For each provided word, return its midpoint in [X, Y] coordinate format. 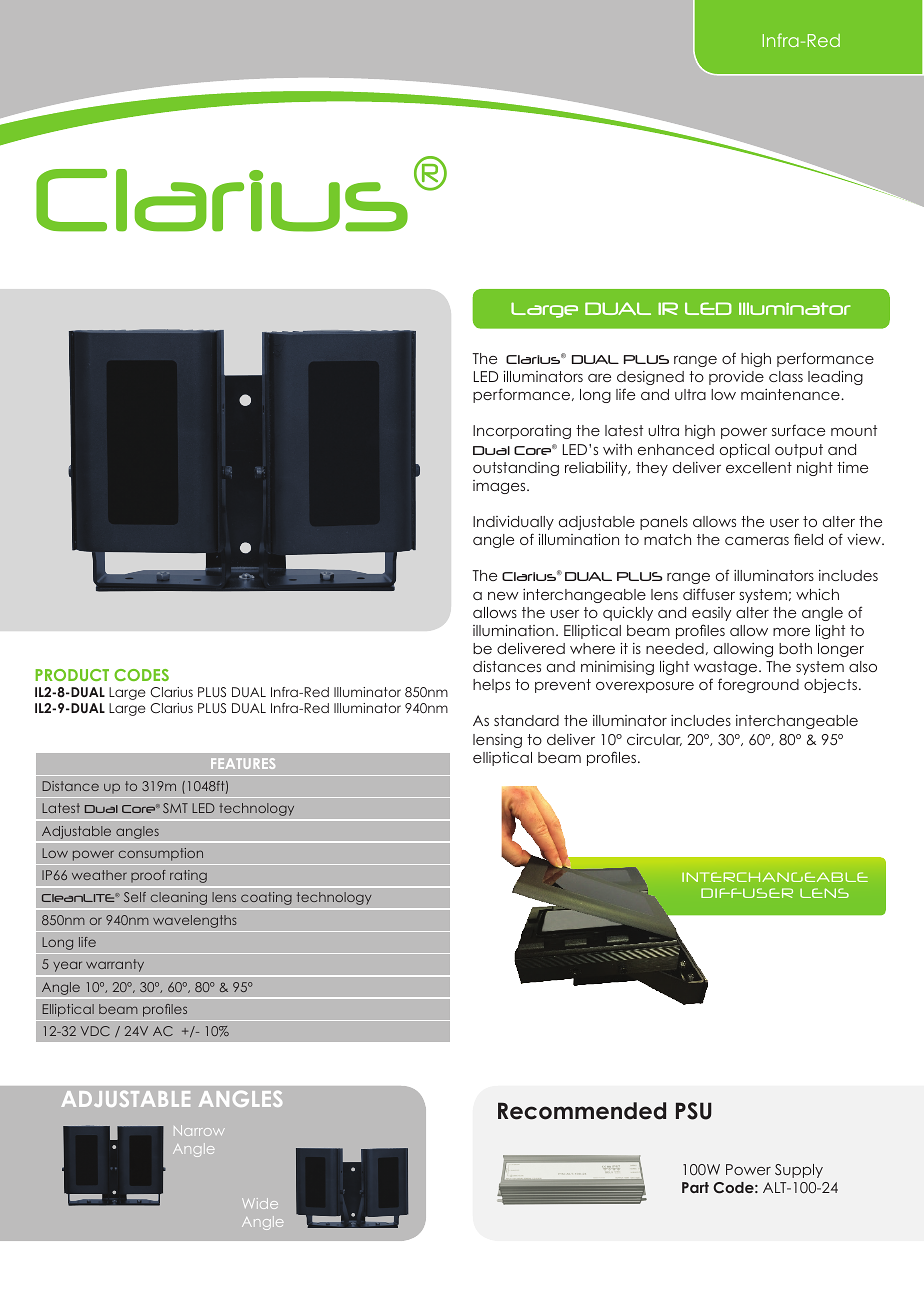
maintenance [791, 394]
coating [266, 898]
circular [654, 739]
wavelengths [195, 921]
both [795, 648]
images [500, 487]
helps [491, 686]
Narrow [199, 1130]
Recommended [582, 1111]
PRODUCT [72, 675]
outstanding [516, 469]
